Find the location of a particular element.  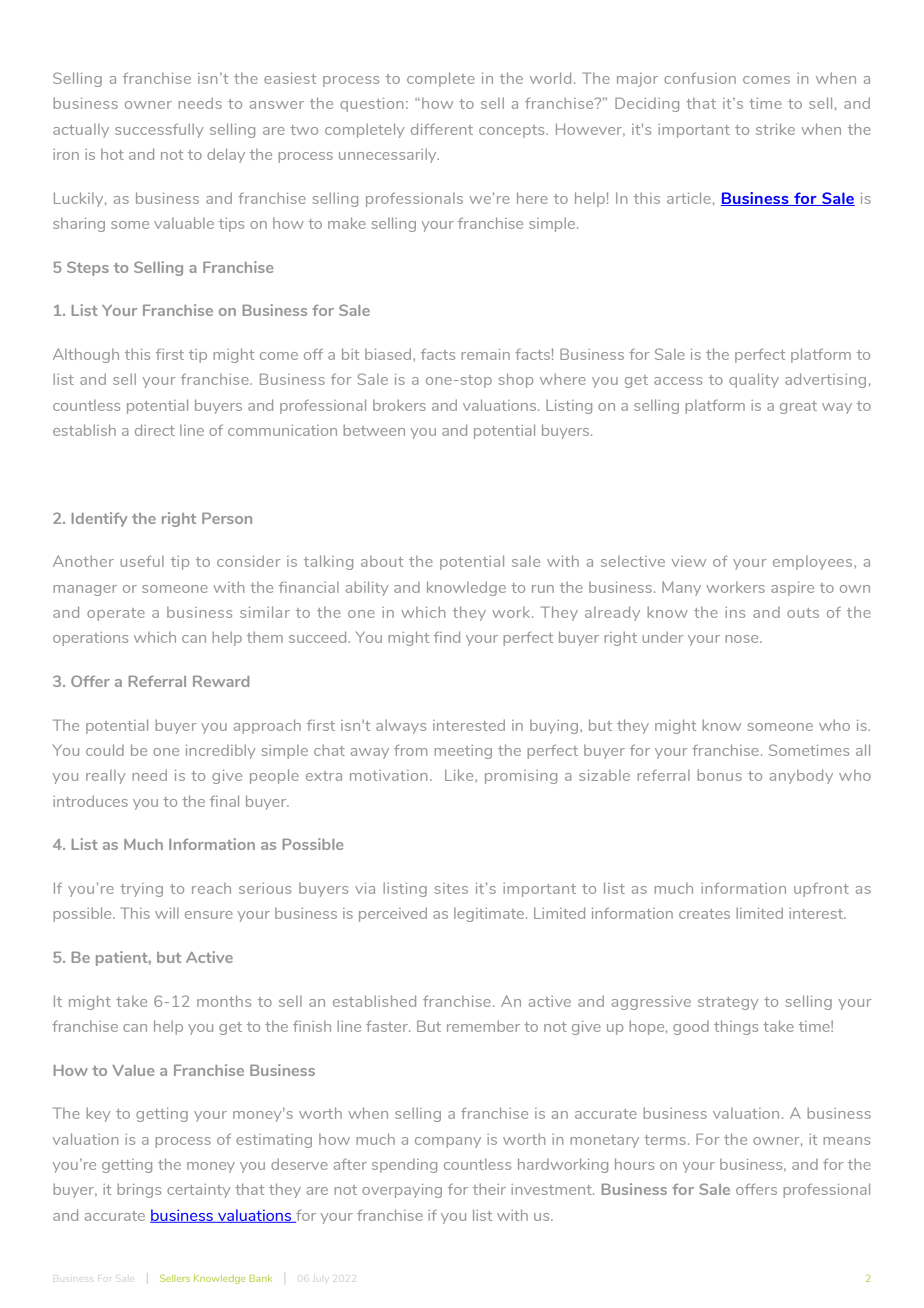

successfully is located at coordinates (159, 130).
